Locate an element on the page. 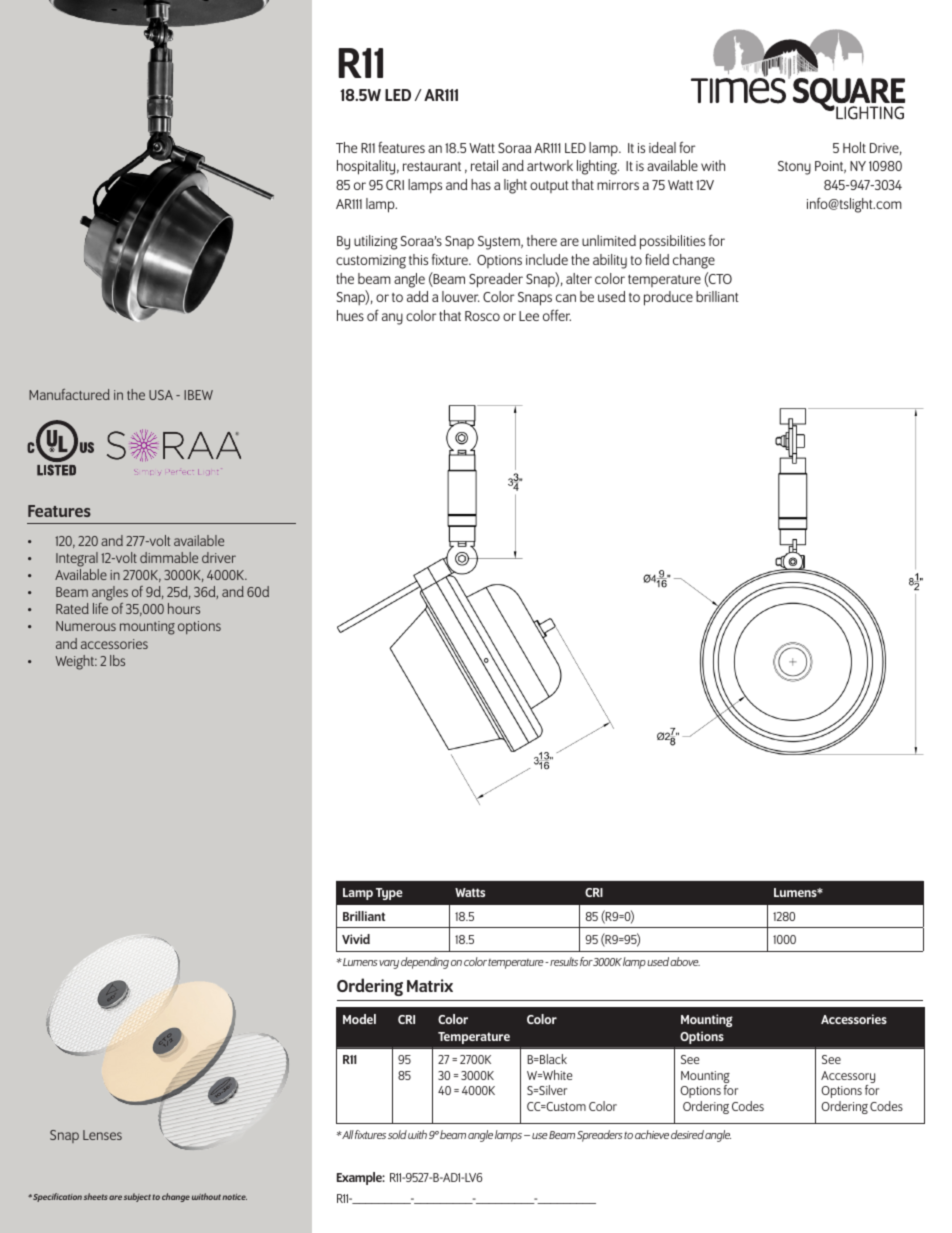 Image resolution: width=952 pixels, height=1233 pixels. desired is located at coordinates (687, 1134).
